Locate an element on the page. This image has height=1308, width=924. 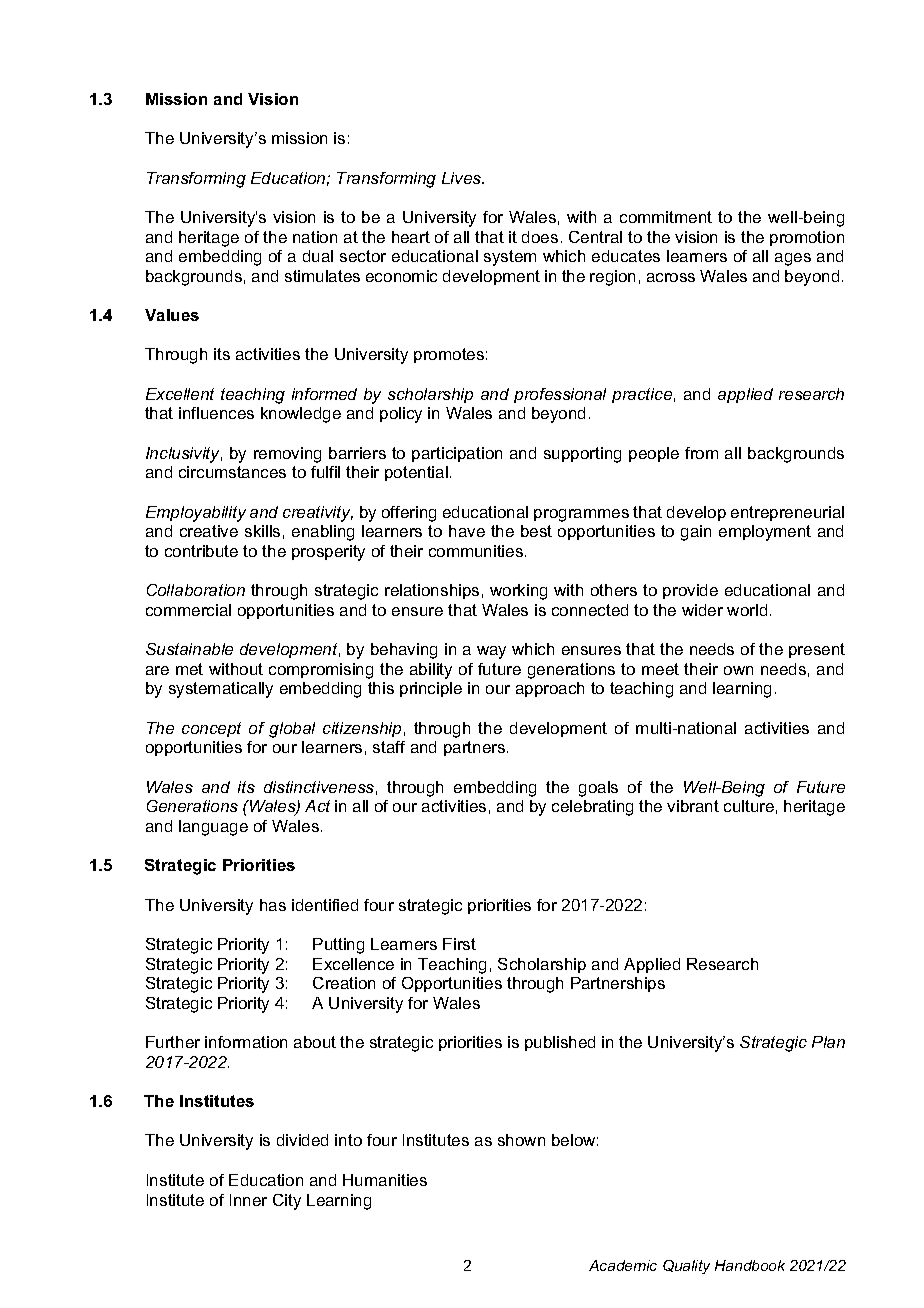
from is located at coordinates (701, 453).
